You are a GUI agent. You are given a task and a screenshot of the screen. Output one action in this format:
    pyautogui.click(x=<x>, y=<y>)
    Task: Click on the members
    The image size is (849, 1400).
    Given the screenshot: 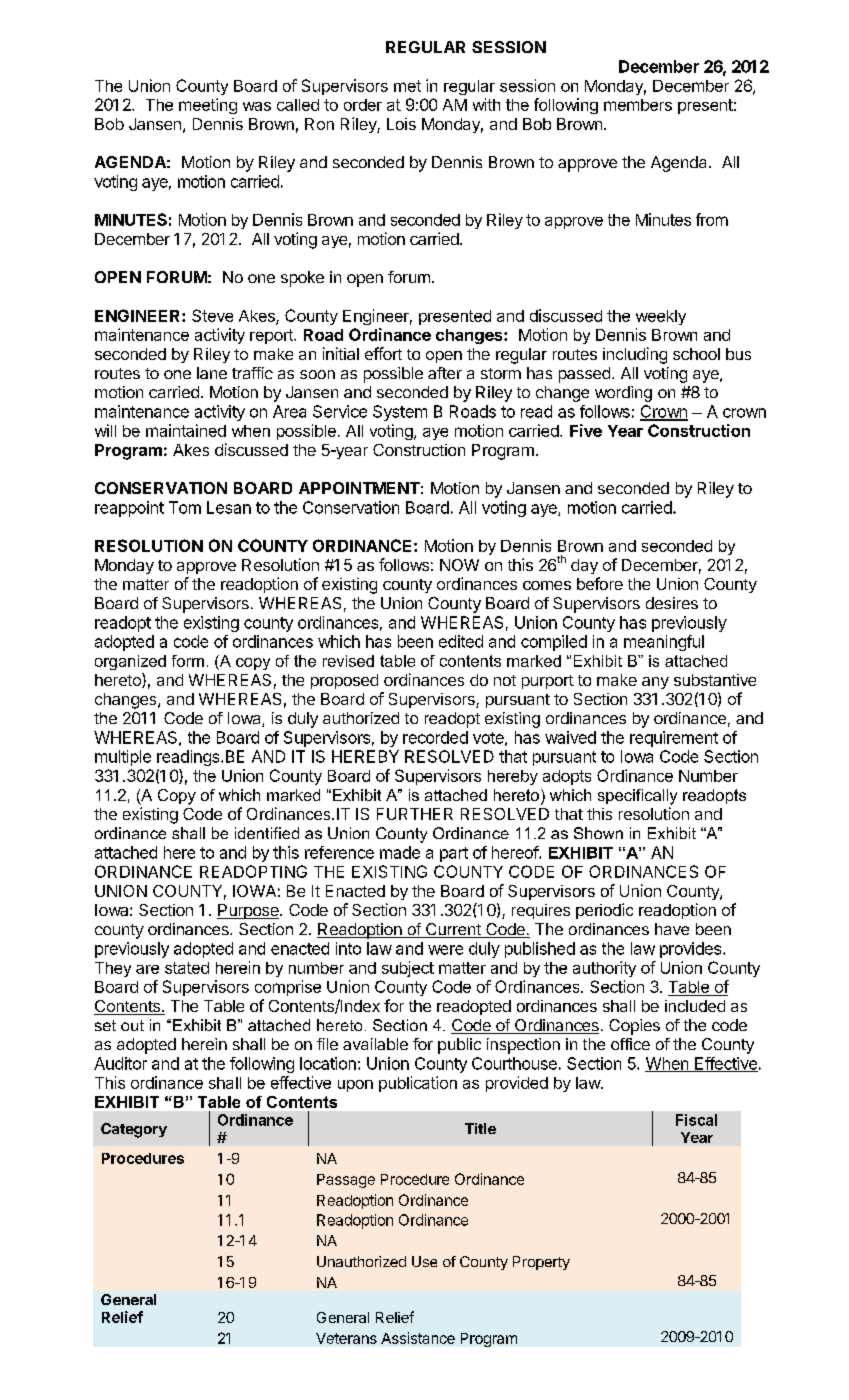 What is the action you would take?
    pyautogui.click(x=638, y=105)
